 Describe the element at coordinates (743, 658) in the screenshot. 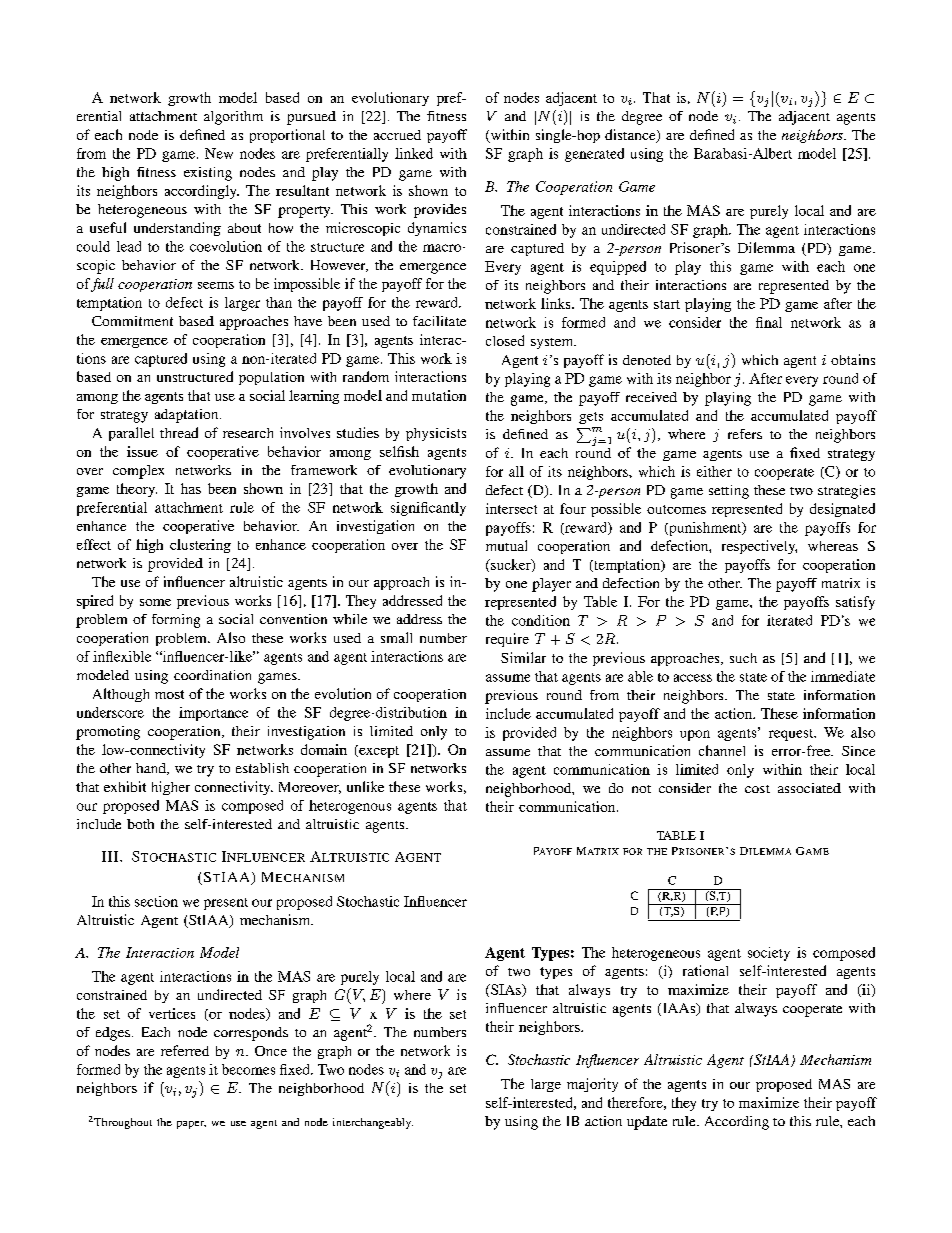

I see `such` at that location.
